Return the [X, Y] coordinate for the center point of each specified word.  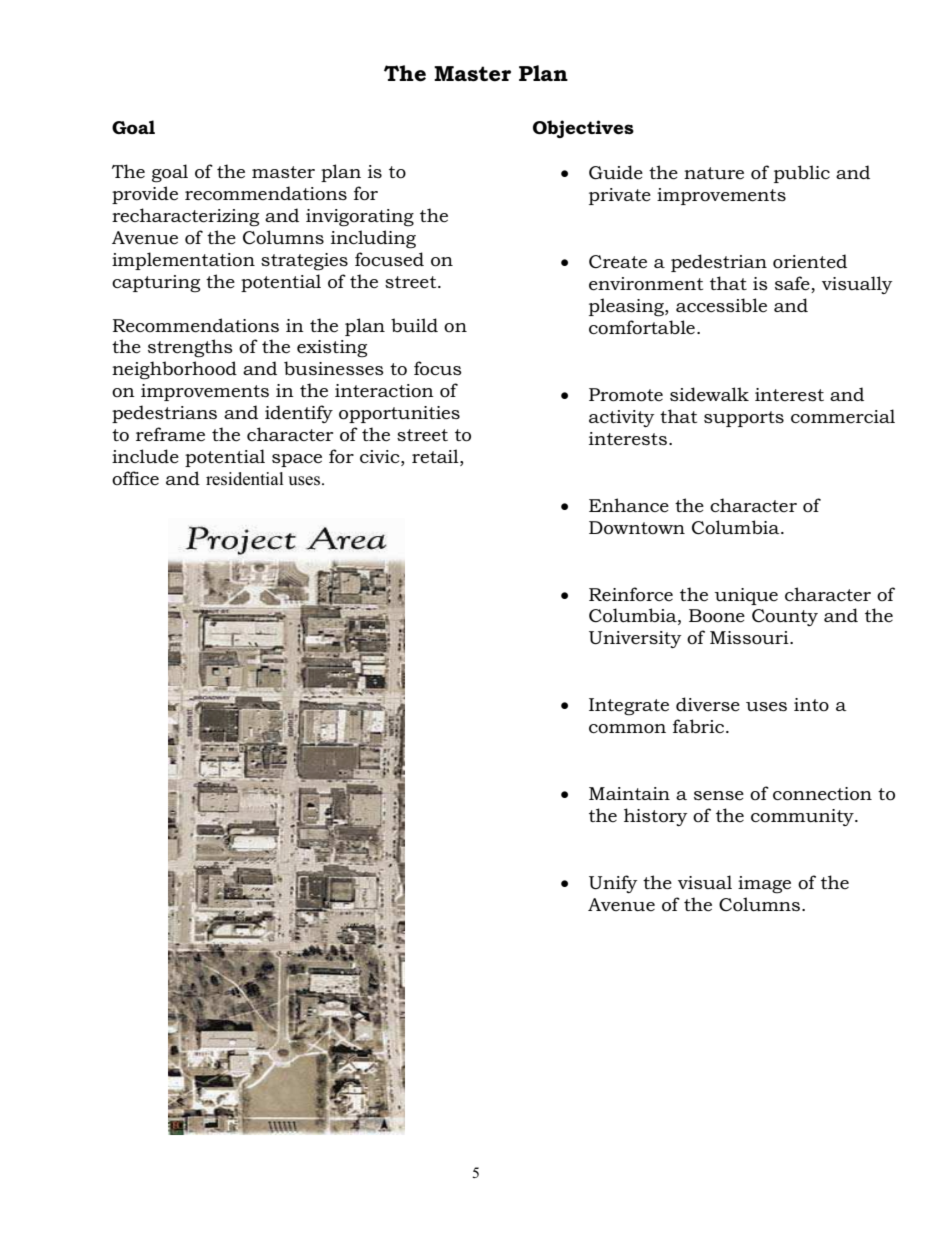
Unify [613, 884]
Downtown [637, 528]
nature [714, 173]
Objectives [583, 129]
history [656, 817]
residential [245, 479]
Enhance [629, 505]
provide [145, 195]
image [764, 885]
